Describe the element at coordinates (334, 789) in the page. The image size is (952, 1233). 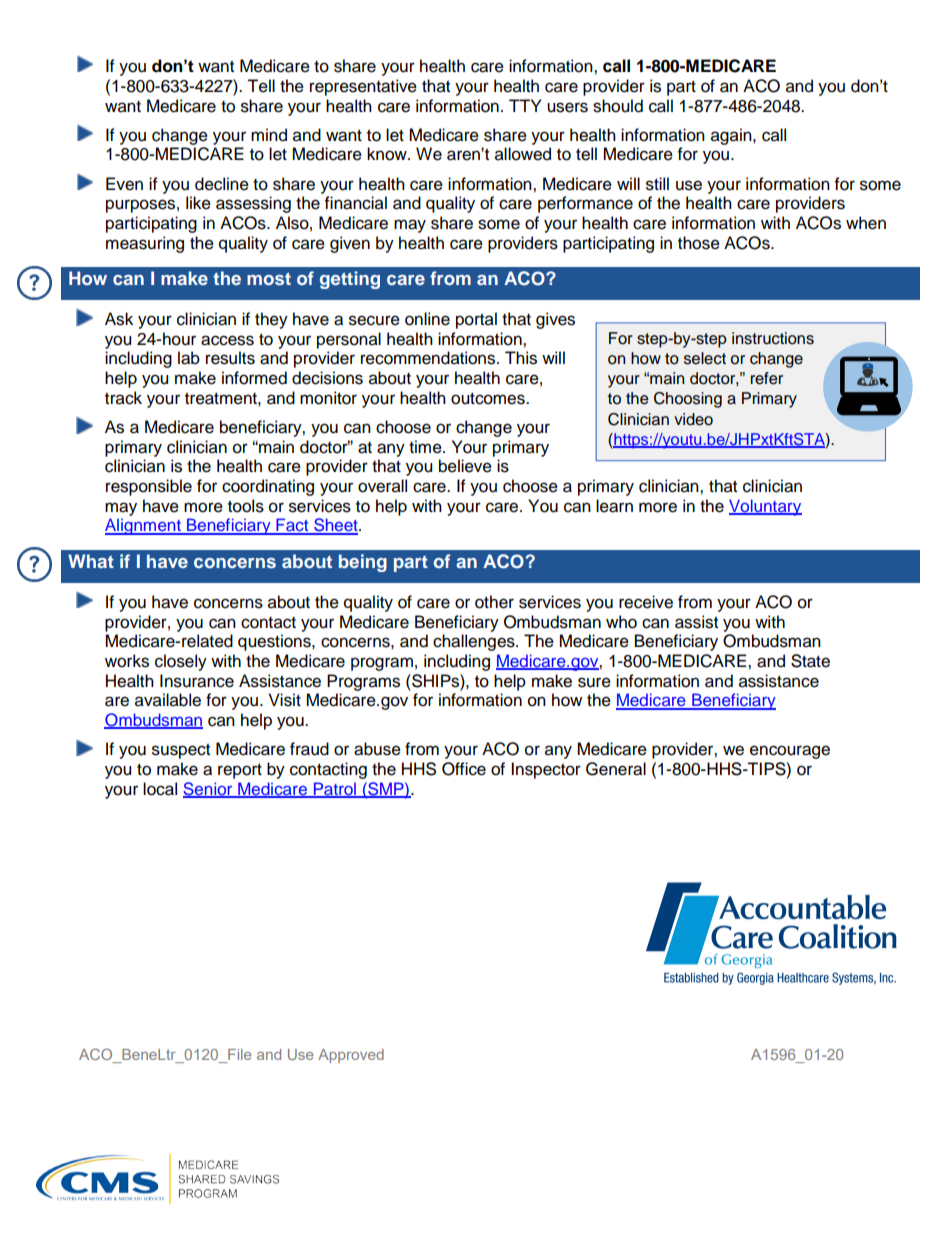
I see `Patrol` at that location.
